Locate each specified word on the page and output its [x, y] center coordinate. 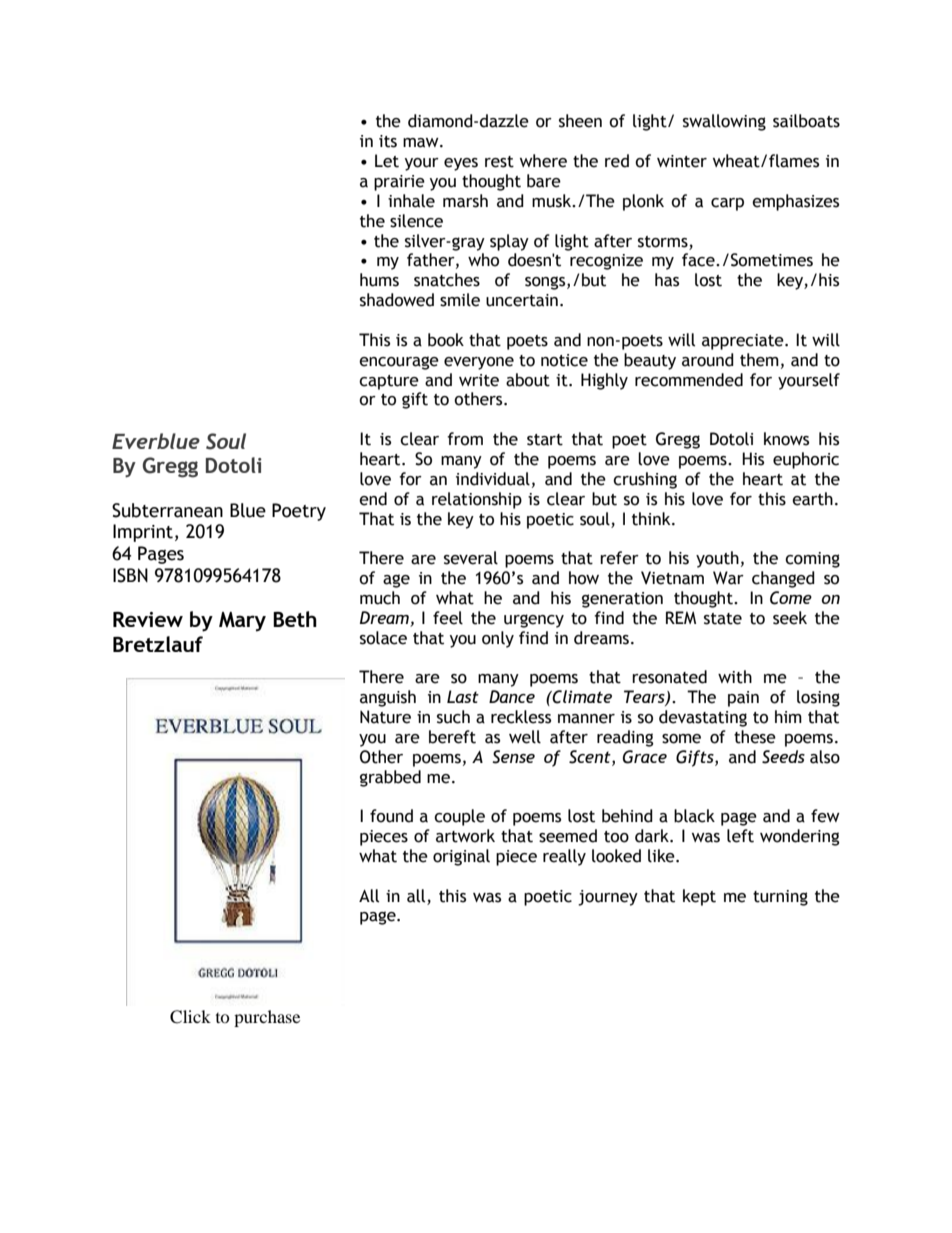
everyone [479, 363]
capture [389, 382]
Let [387, 161]
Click [190, 1017]
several [471, 558]
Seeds [783, 757]
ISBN [130, 575]
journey [608, 898]
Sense [513, 757]
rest [499, 162]
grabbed [390, 778]
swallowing [724, 122]
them [759, 360]
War [728, 578]
